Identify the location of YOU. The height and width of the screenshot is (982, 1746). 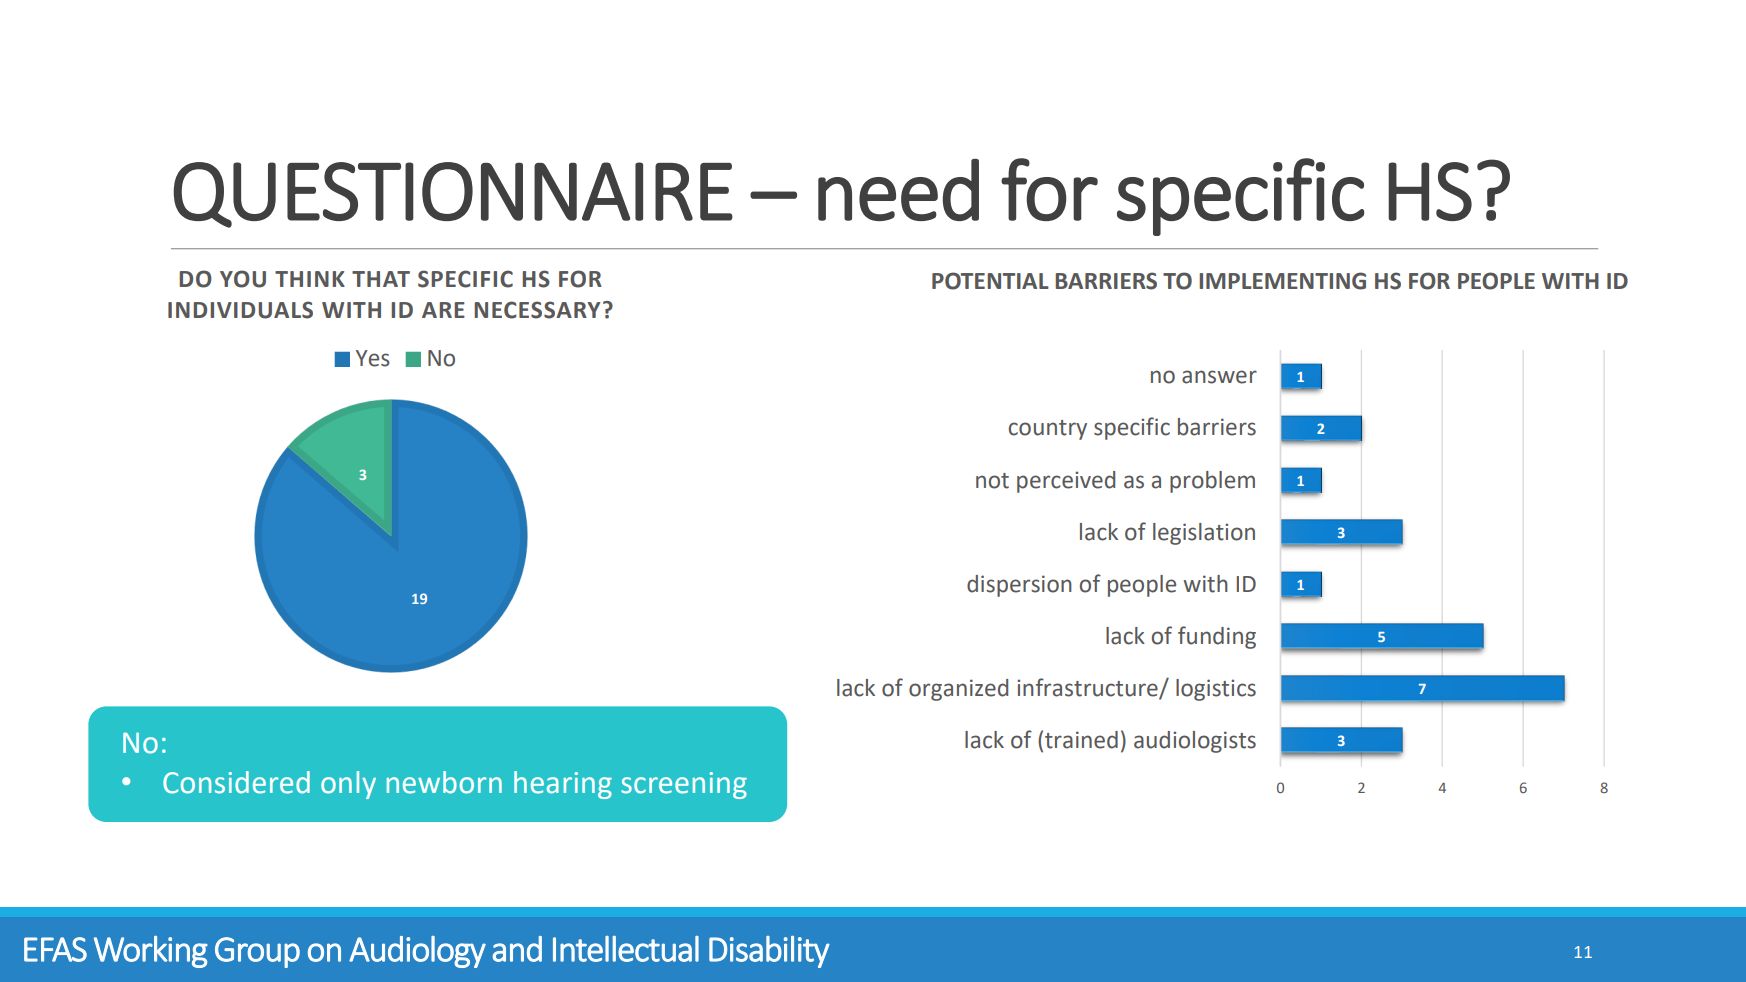
(243, 279).
